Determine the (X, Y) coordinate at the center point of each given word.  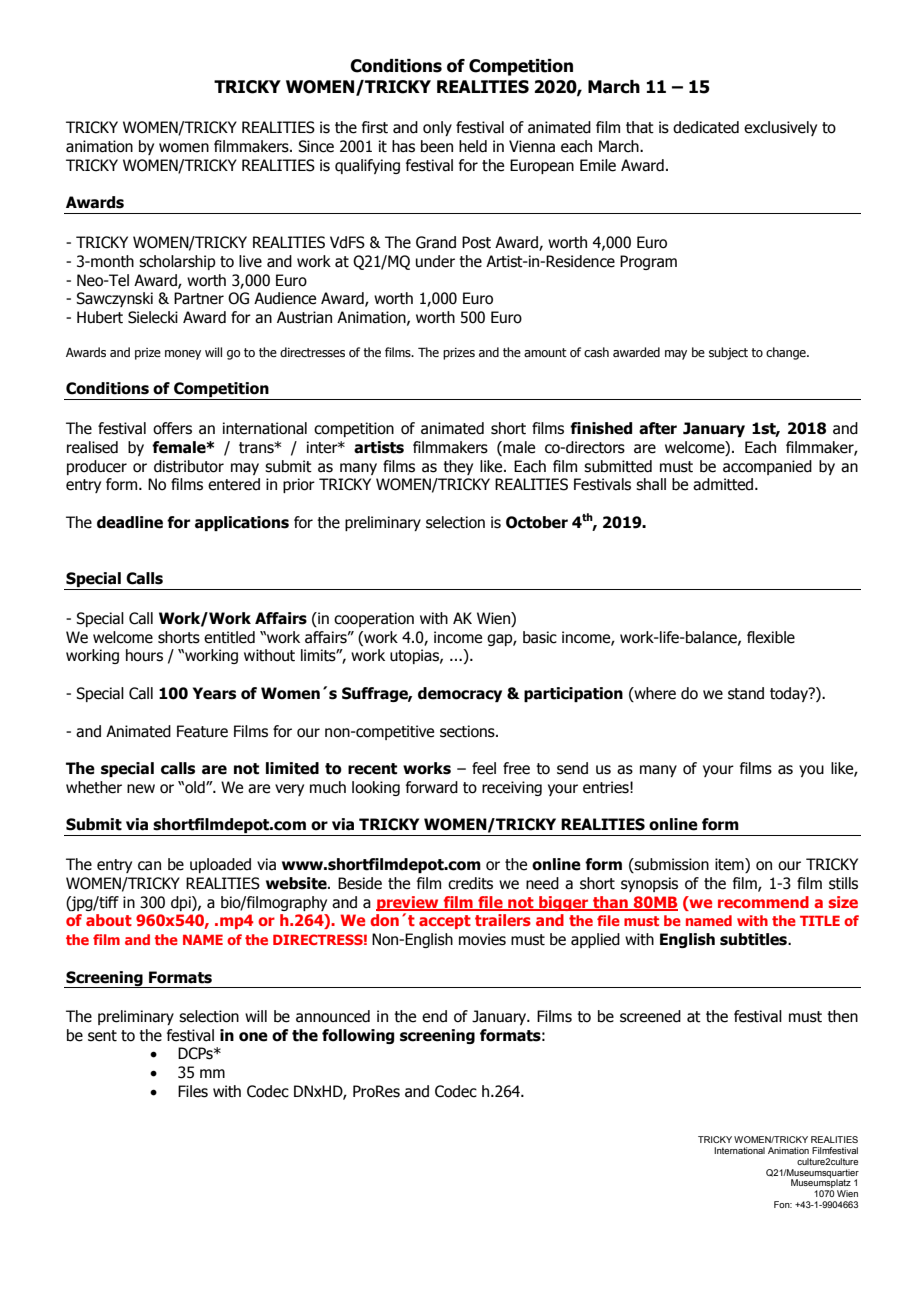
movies (482, 939)
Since (316, 146)
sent (102, 1036)
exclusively (780, 128)
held (473, 146)
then (842, 1016)
